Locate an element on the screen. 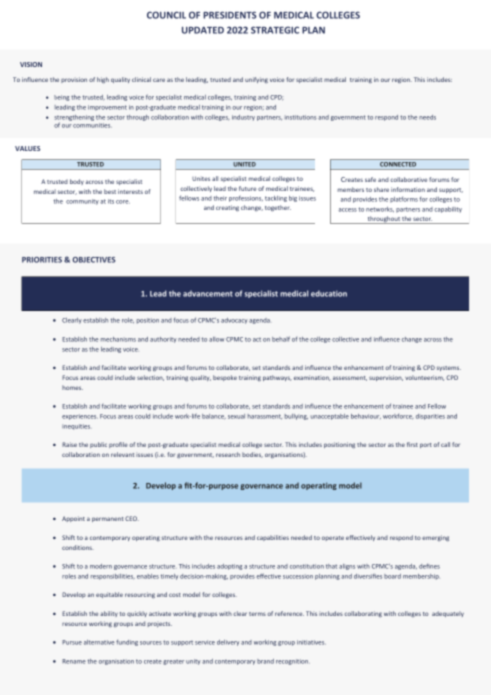  delivery is located at coordinates (228, 643).
